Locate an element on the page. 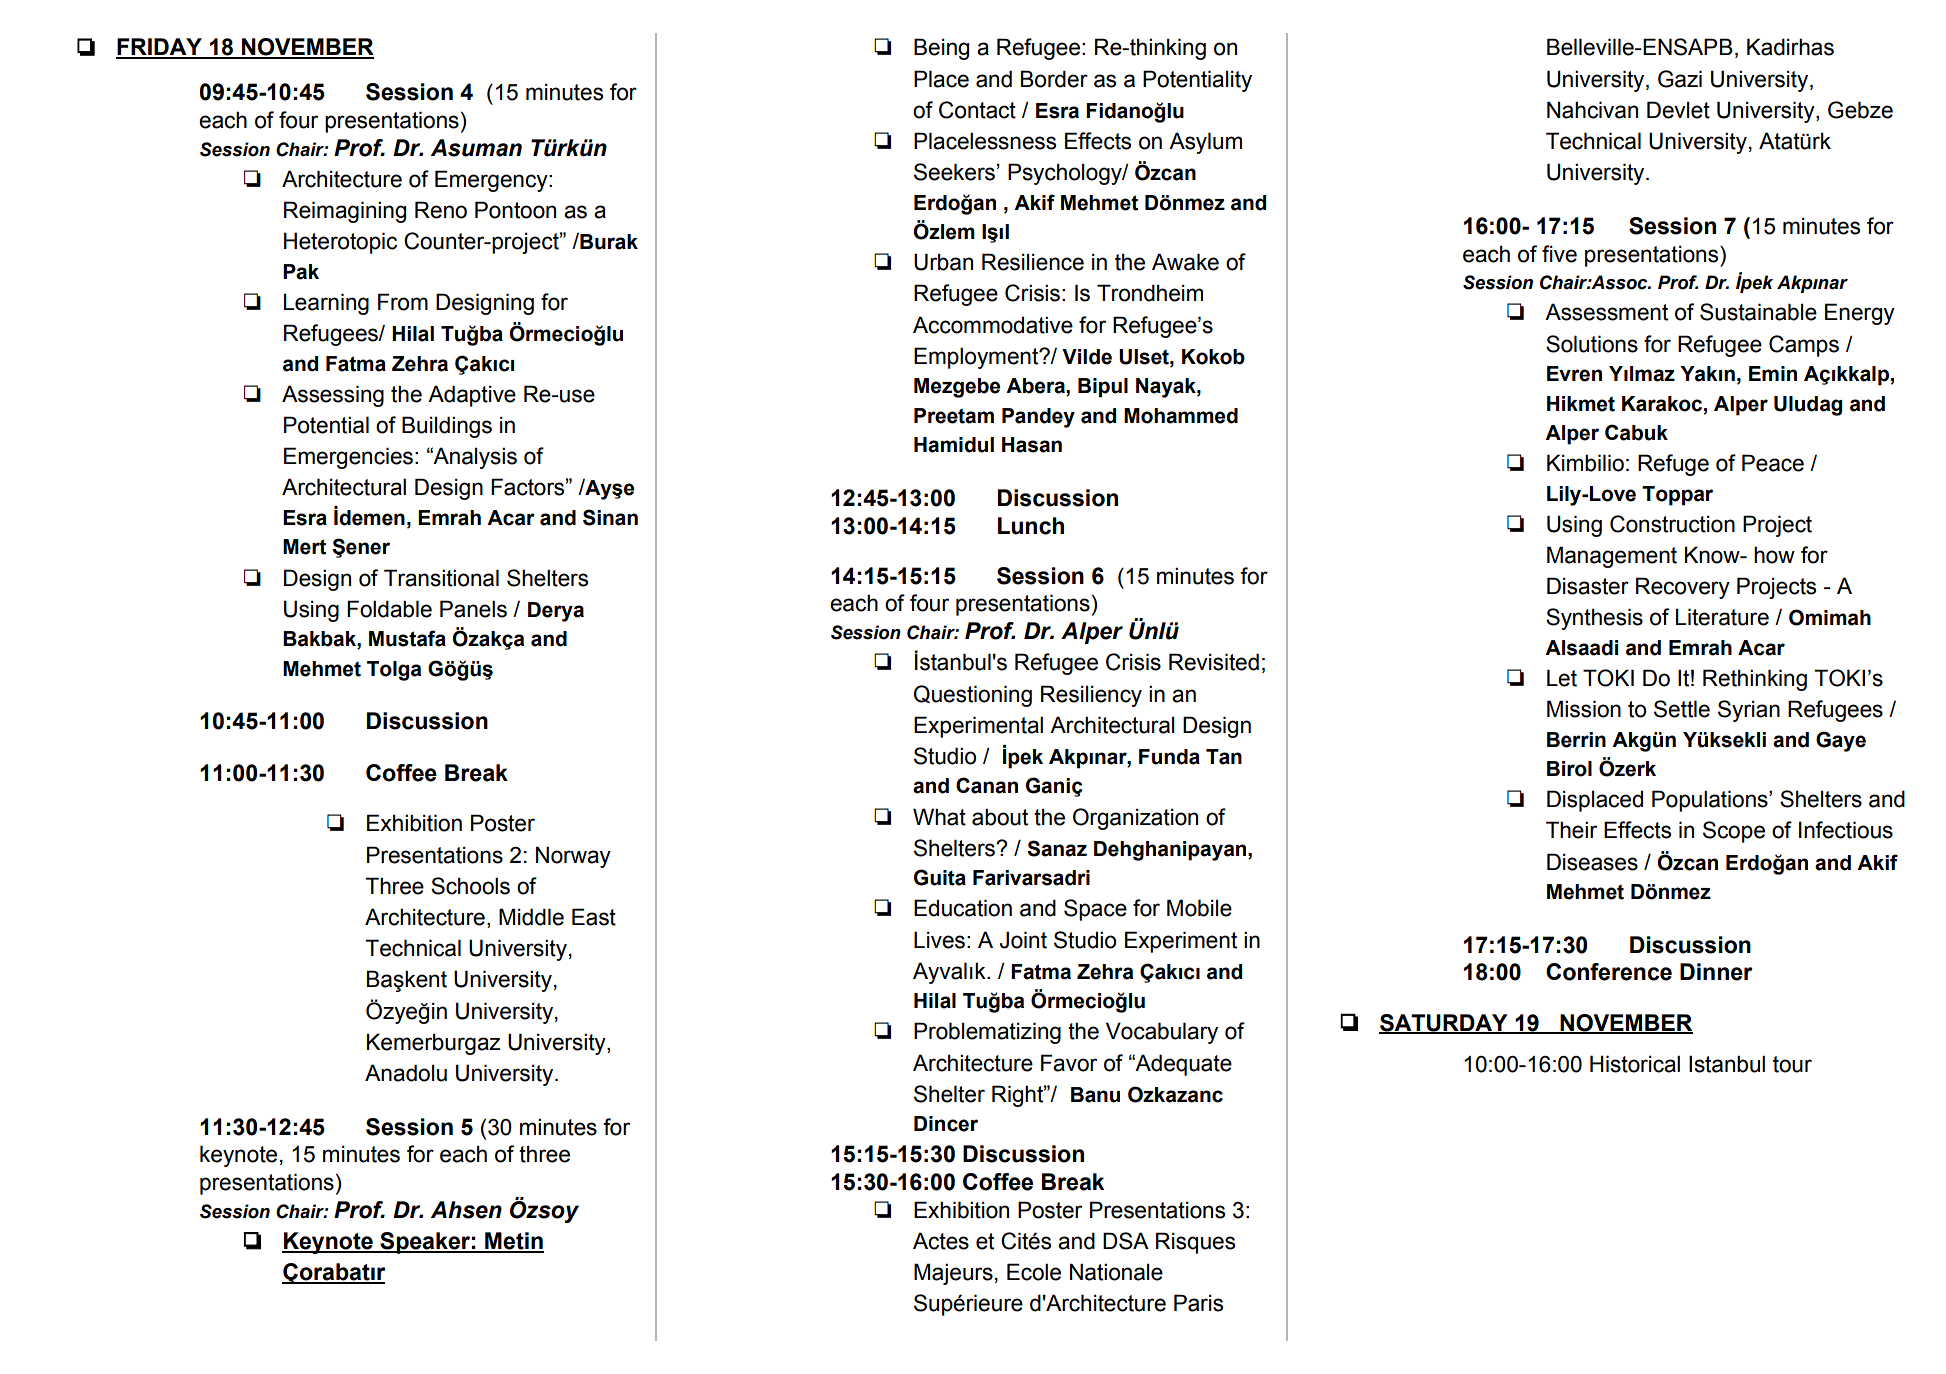 The width and height of the image is (1946, 1374). Metin is located at coordinates (513, 1242).
